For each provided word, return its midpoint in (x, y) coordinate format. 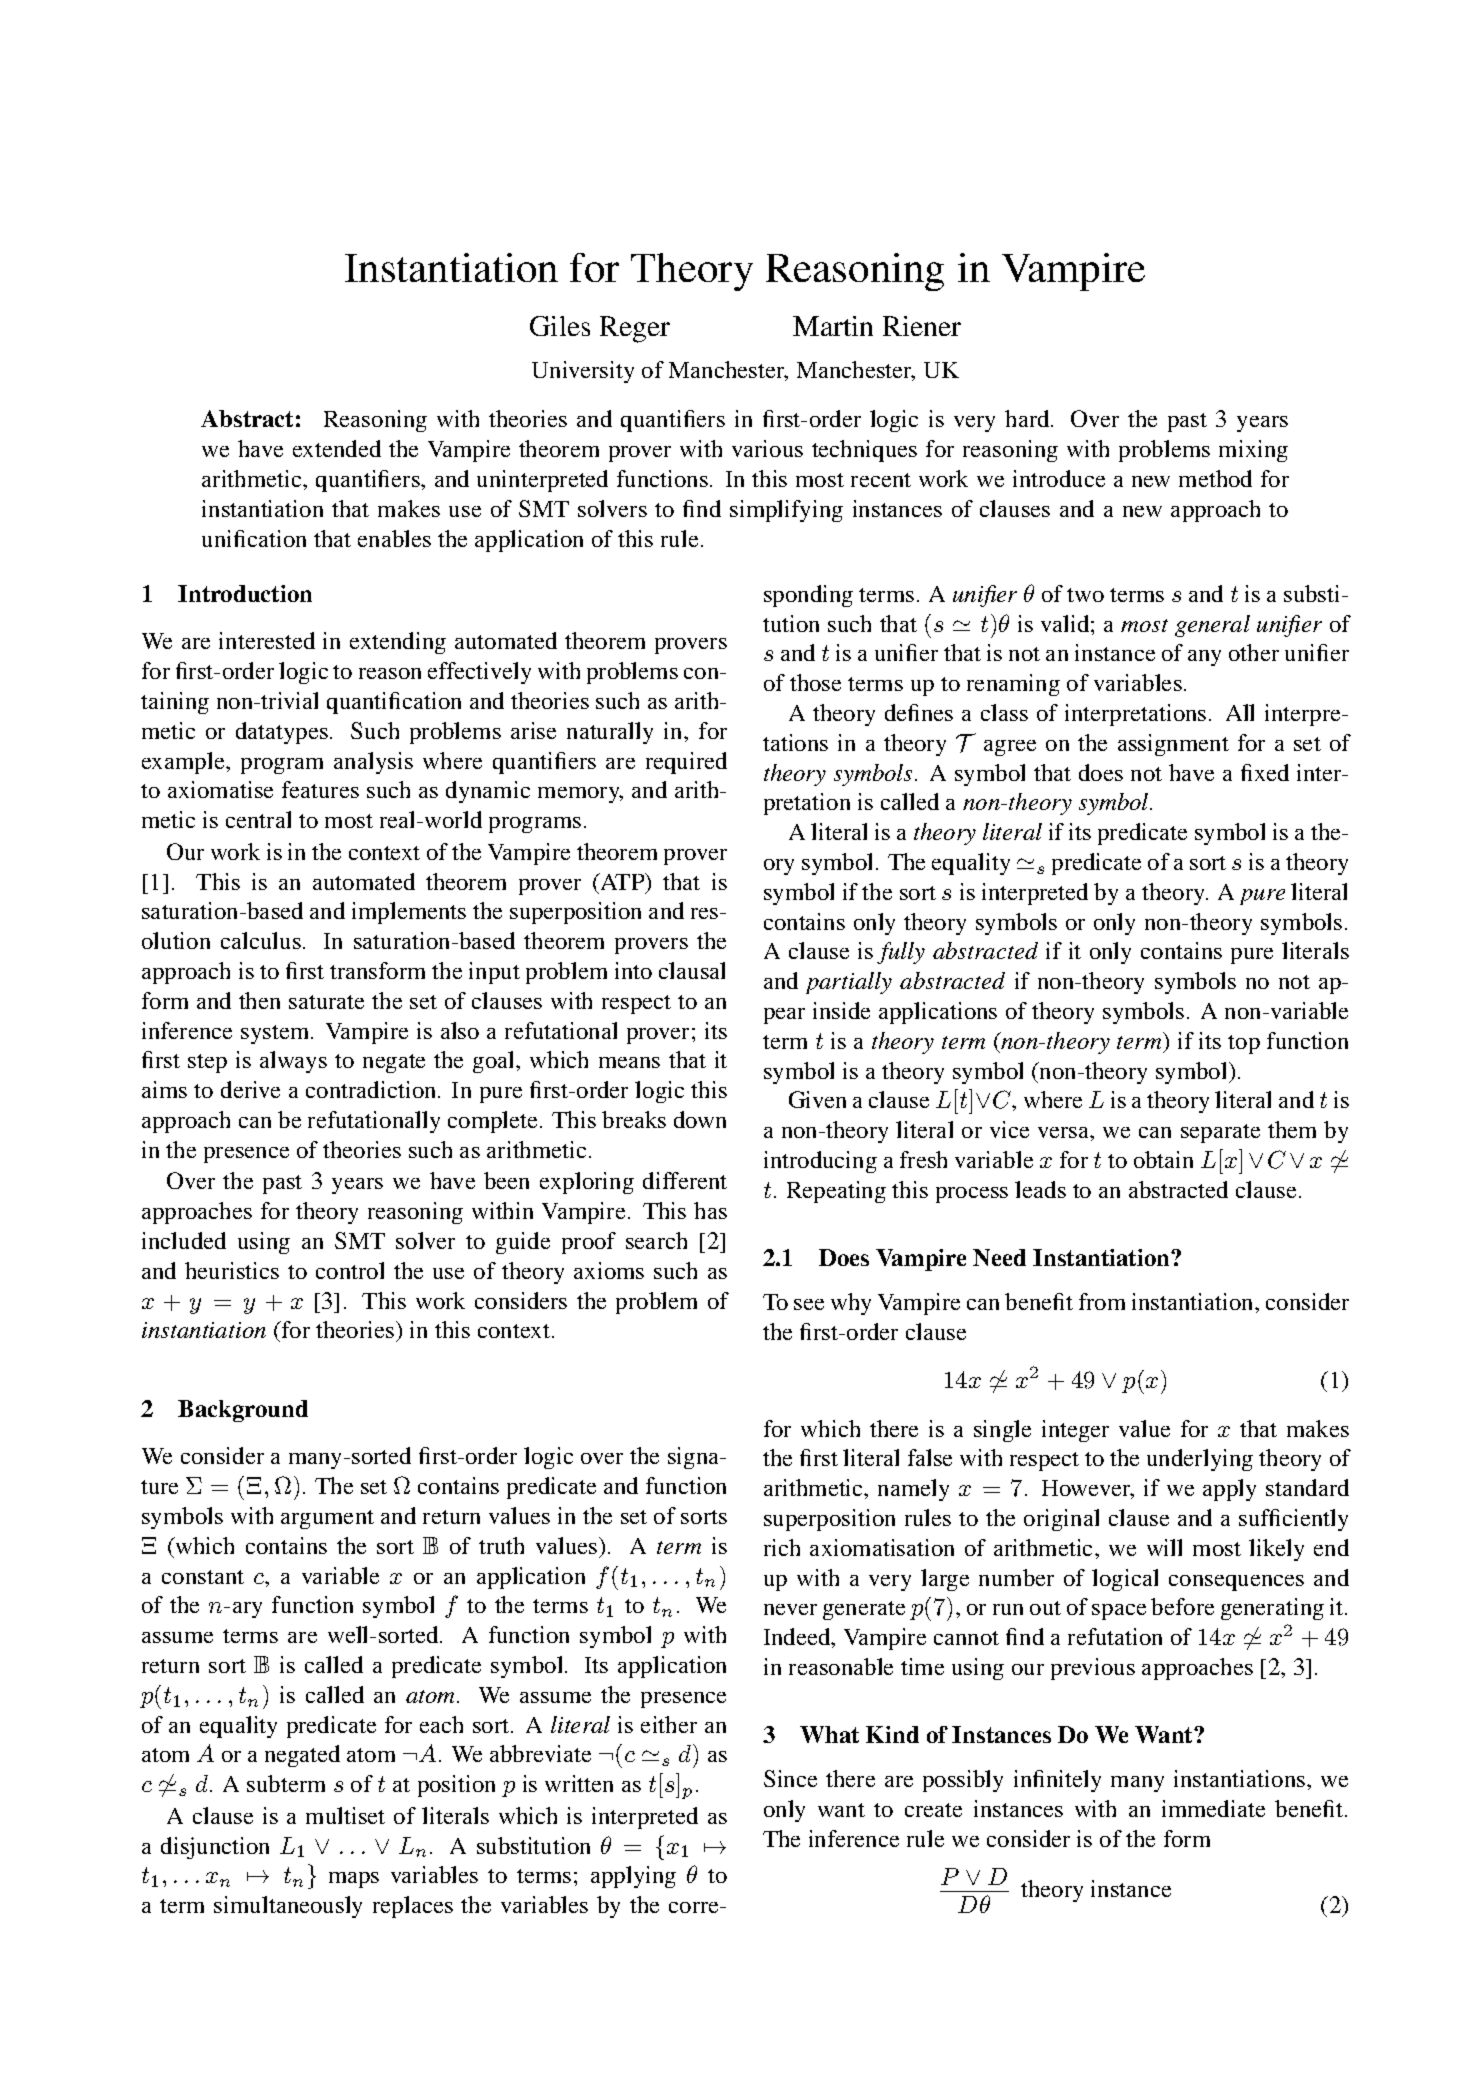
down (700, 1119)
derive (250, 1089)
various (767, 448)
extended (337, 448)
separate (1220, 1133)
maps (354, 1880)
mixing (1253, 451)
